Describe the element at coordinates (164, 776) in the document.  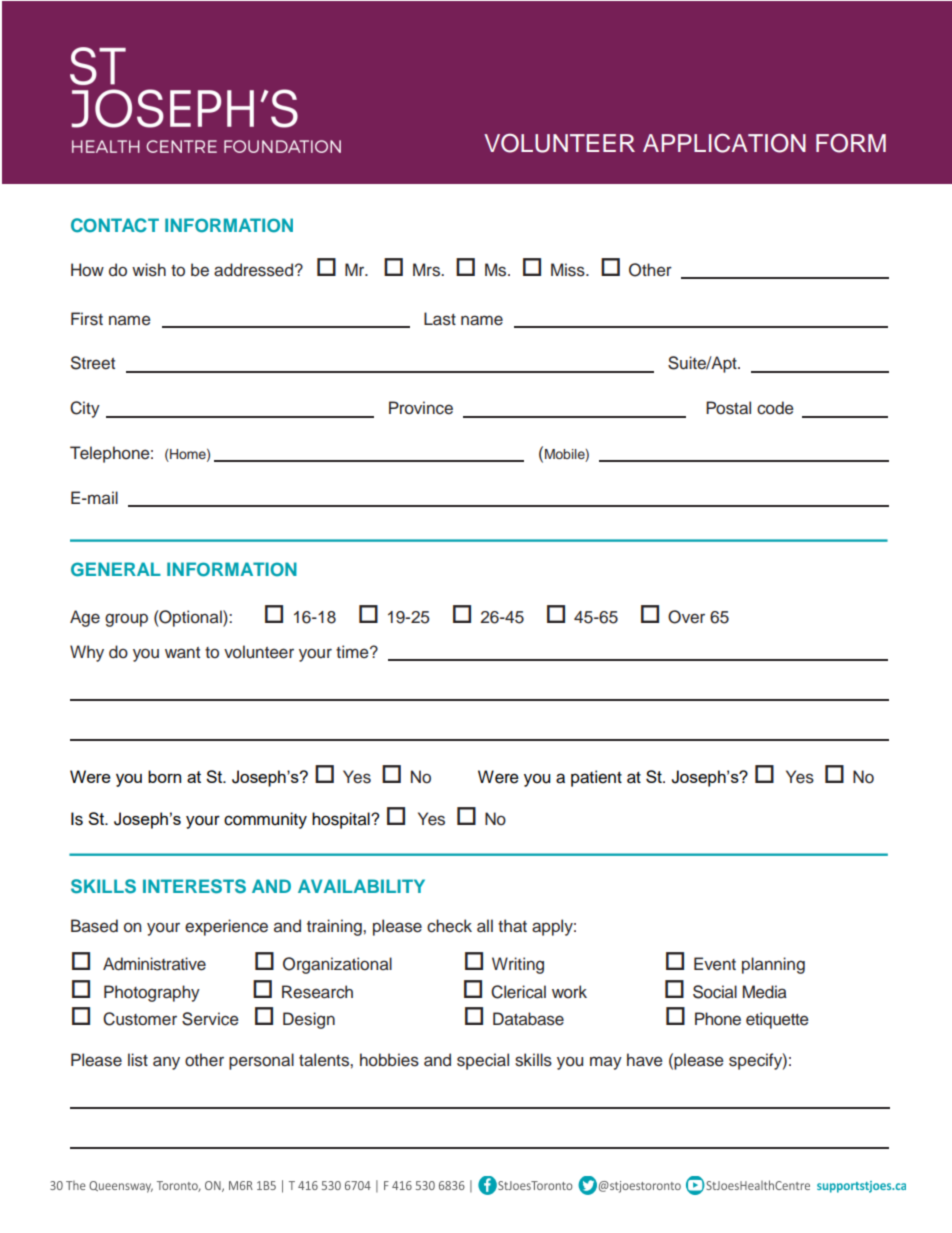
I see `born` at that location.
